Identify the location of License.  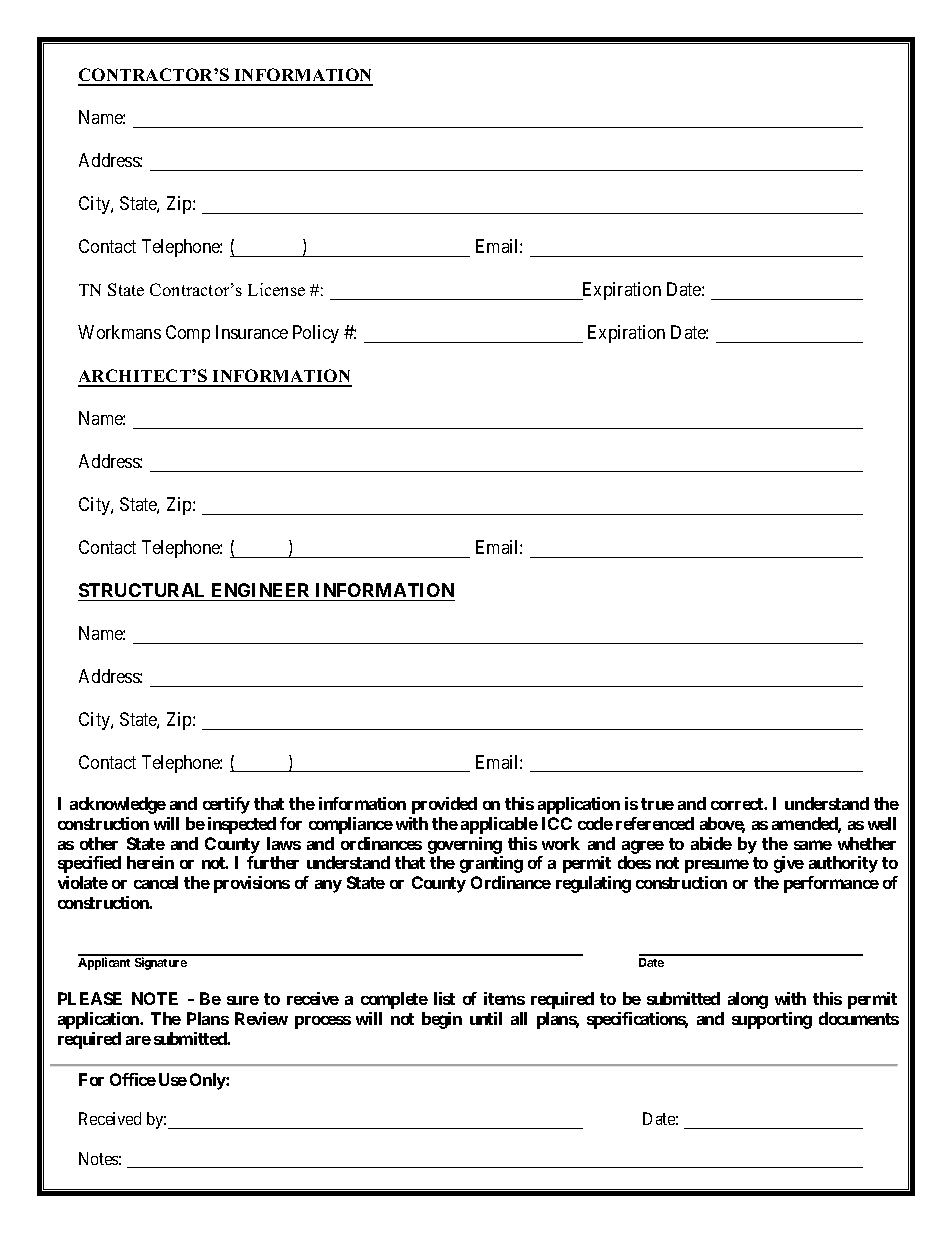
(276, 289).
